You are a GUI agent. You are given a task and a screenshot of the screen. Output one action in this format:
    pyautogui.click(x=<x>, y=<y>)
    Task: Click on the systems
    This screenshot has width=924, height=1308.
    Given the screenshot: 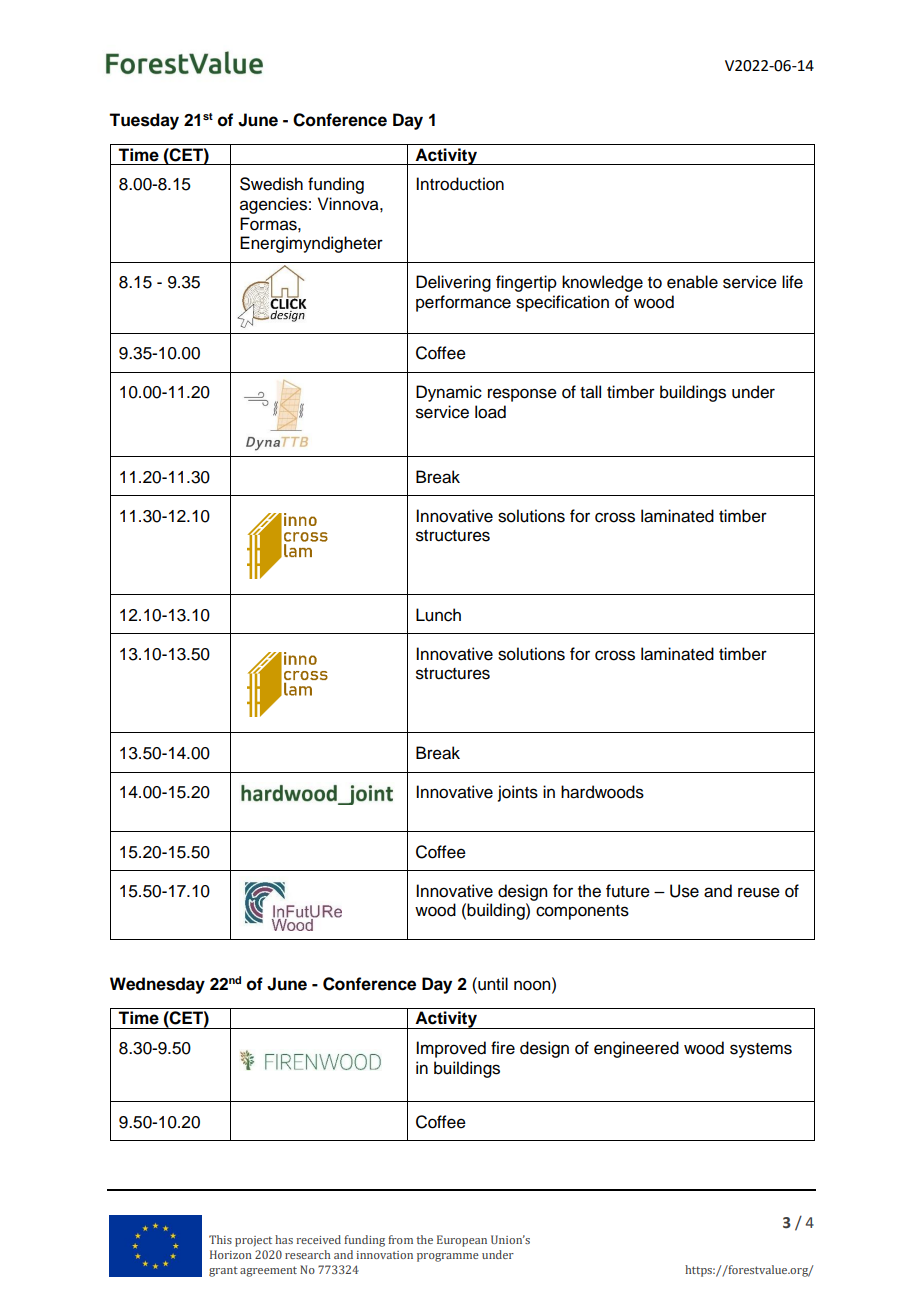 What is the action you would take?
    pyautogui.click(x=761, y=1050)
